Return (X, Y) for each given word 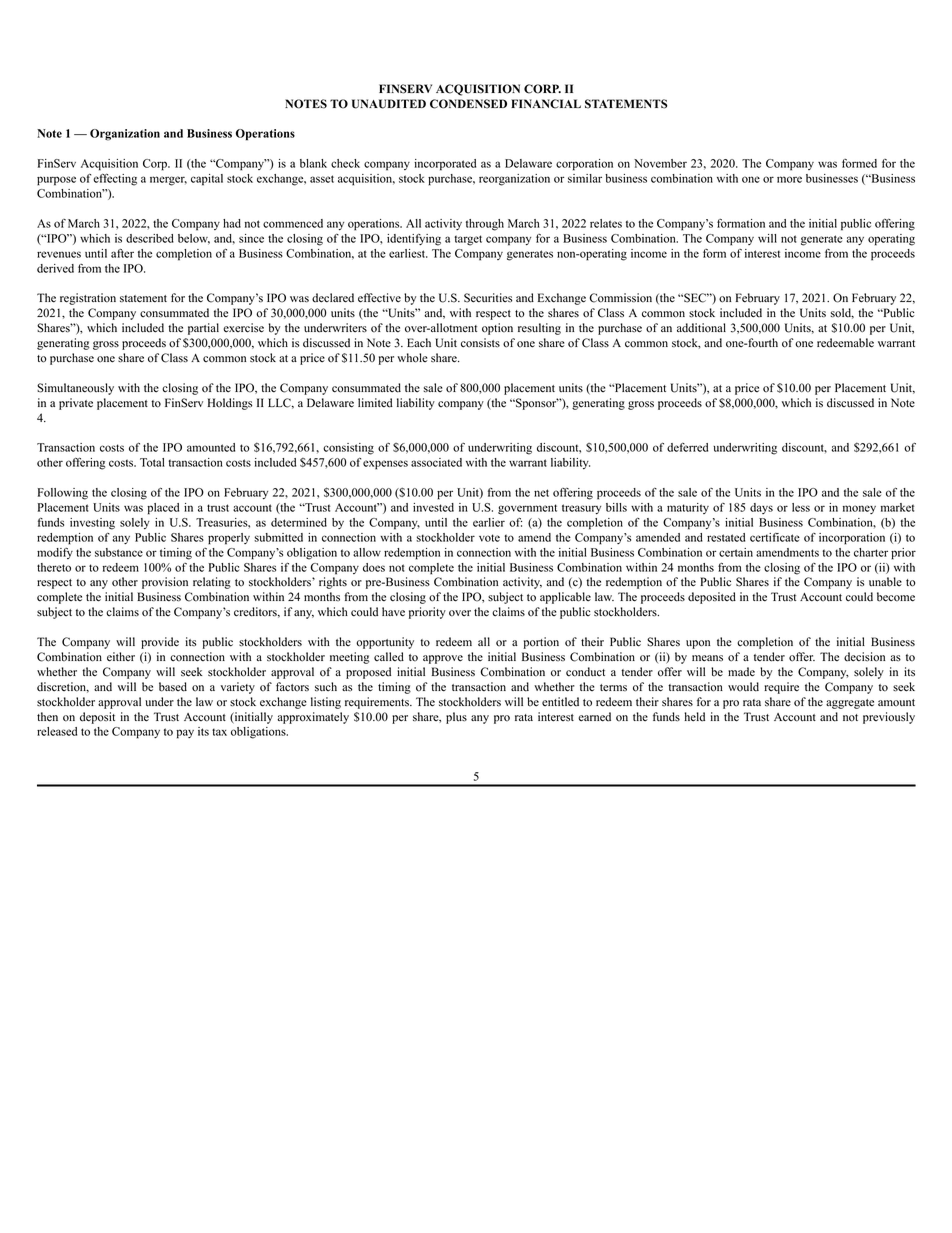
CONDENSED (468, 104)
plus (456, 718)
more (789, 179)
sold (842, 313)
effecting (115, 180)
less (801, 507)
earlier (489, 522)
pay (185, 734)
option (497, 329)
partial (203, 329)
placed (163, 509)
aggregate (850, 704)
